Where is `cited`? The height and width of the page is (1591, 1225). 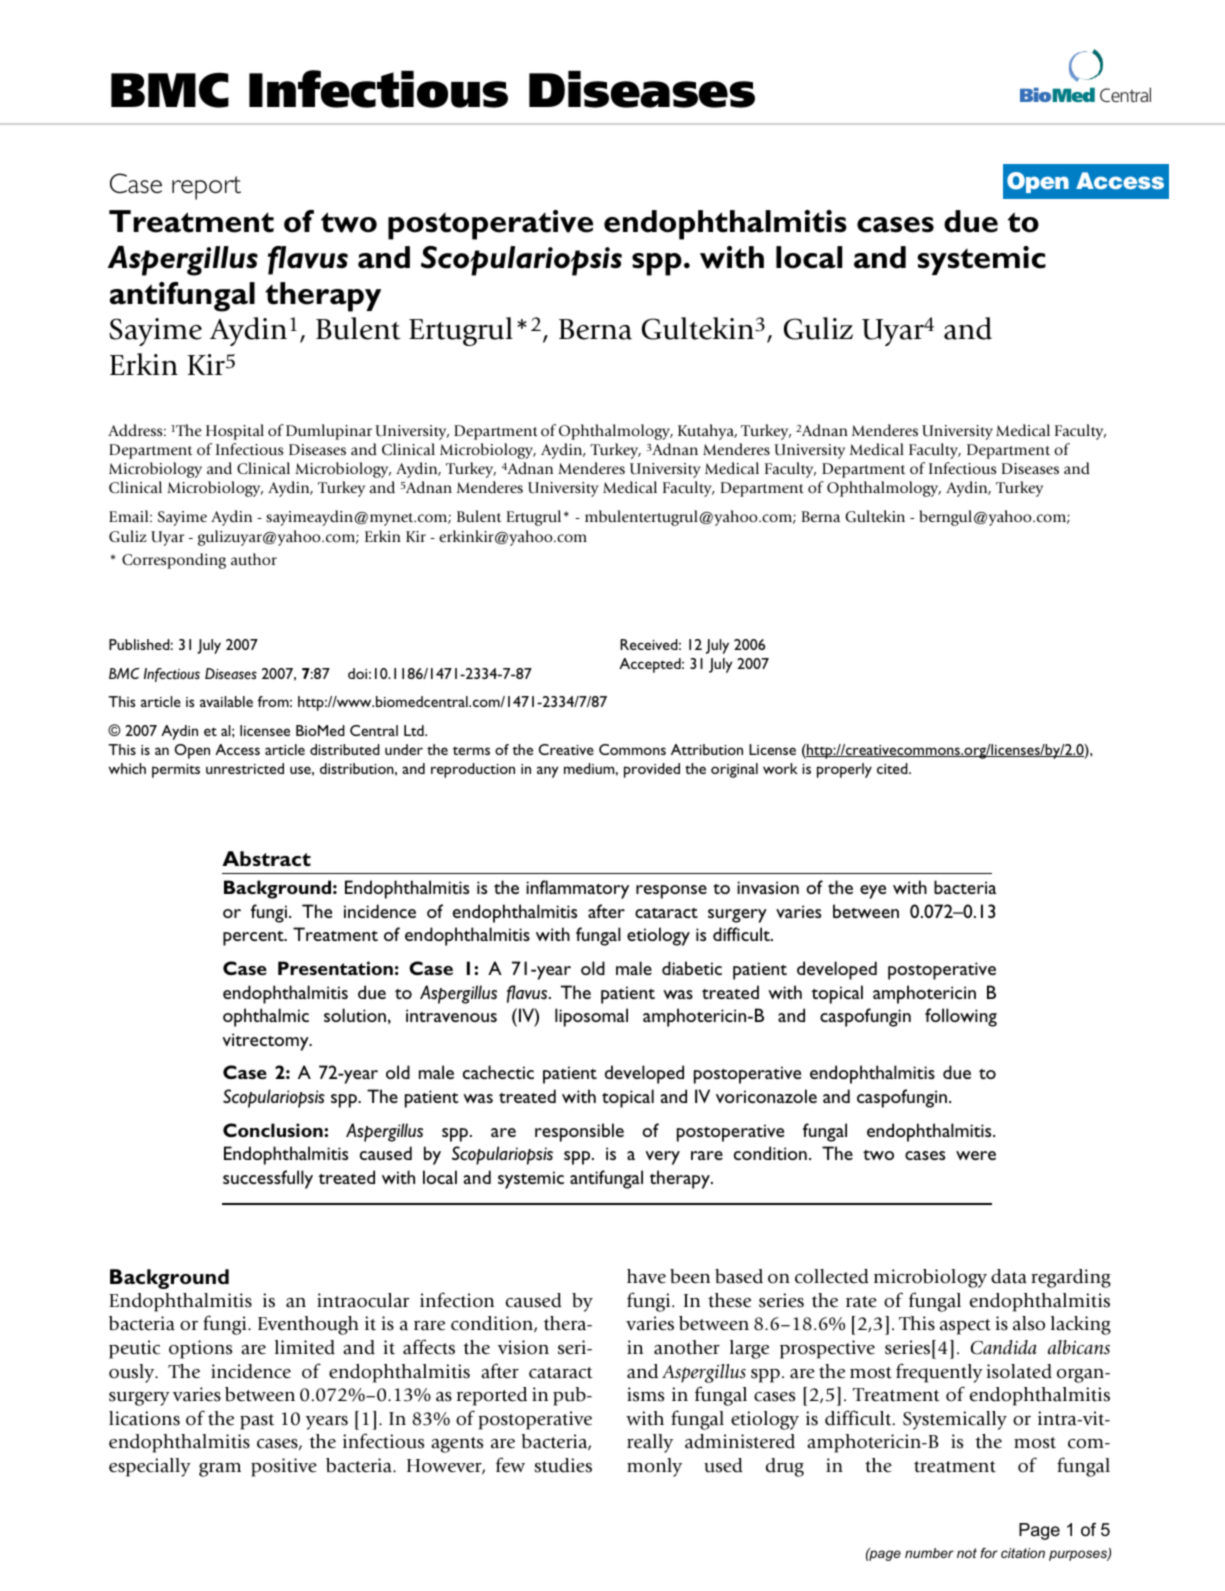 cited is located at coordinates (893, 768).
